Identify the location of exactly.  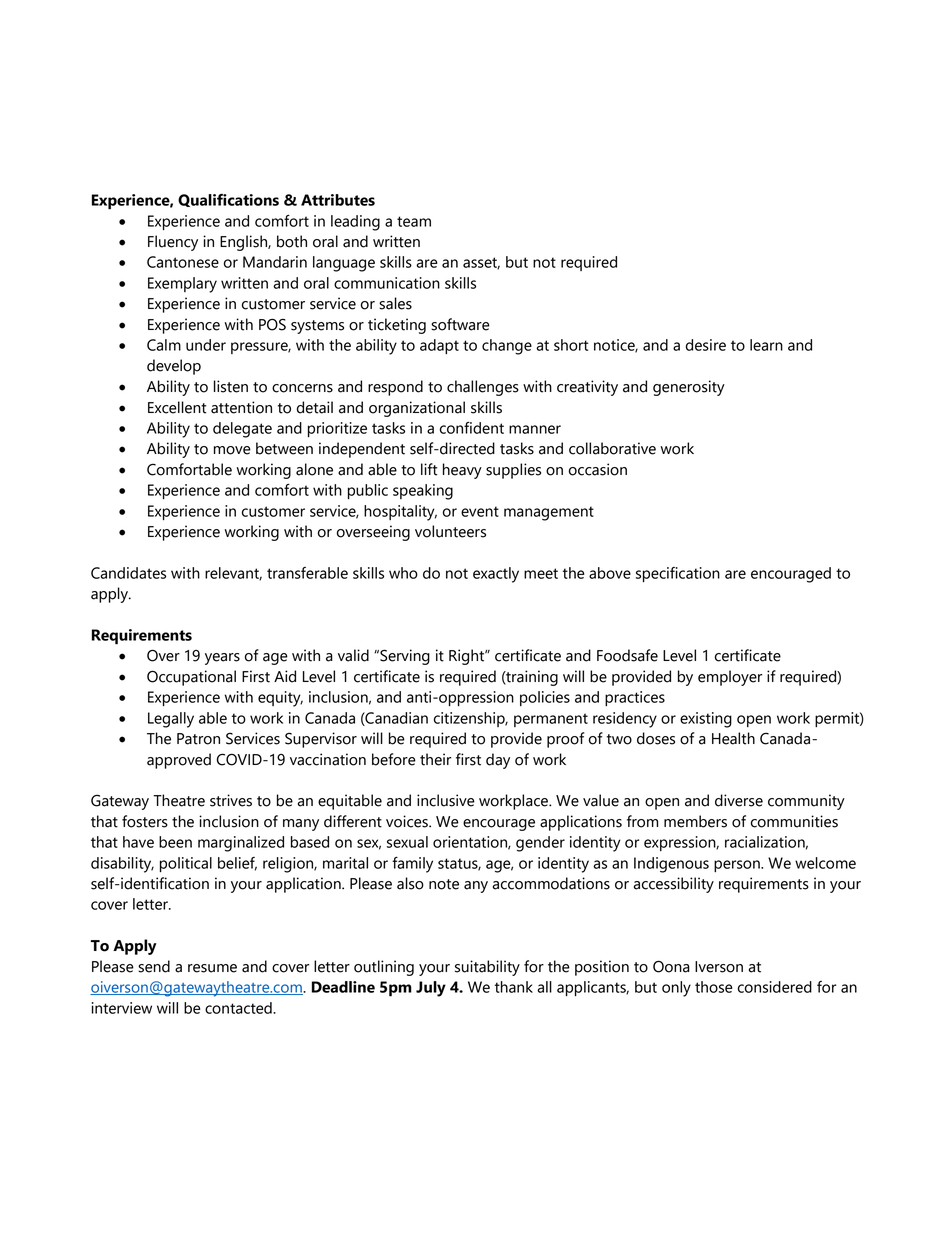
(496, 575).
